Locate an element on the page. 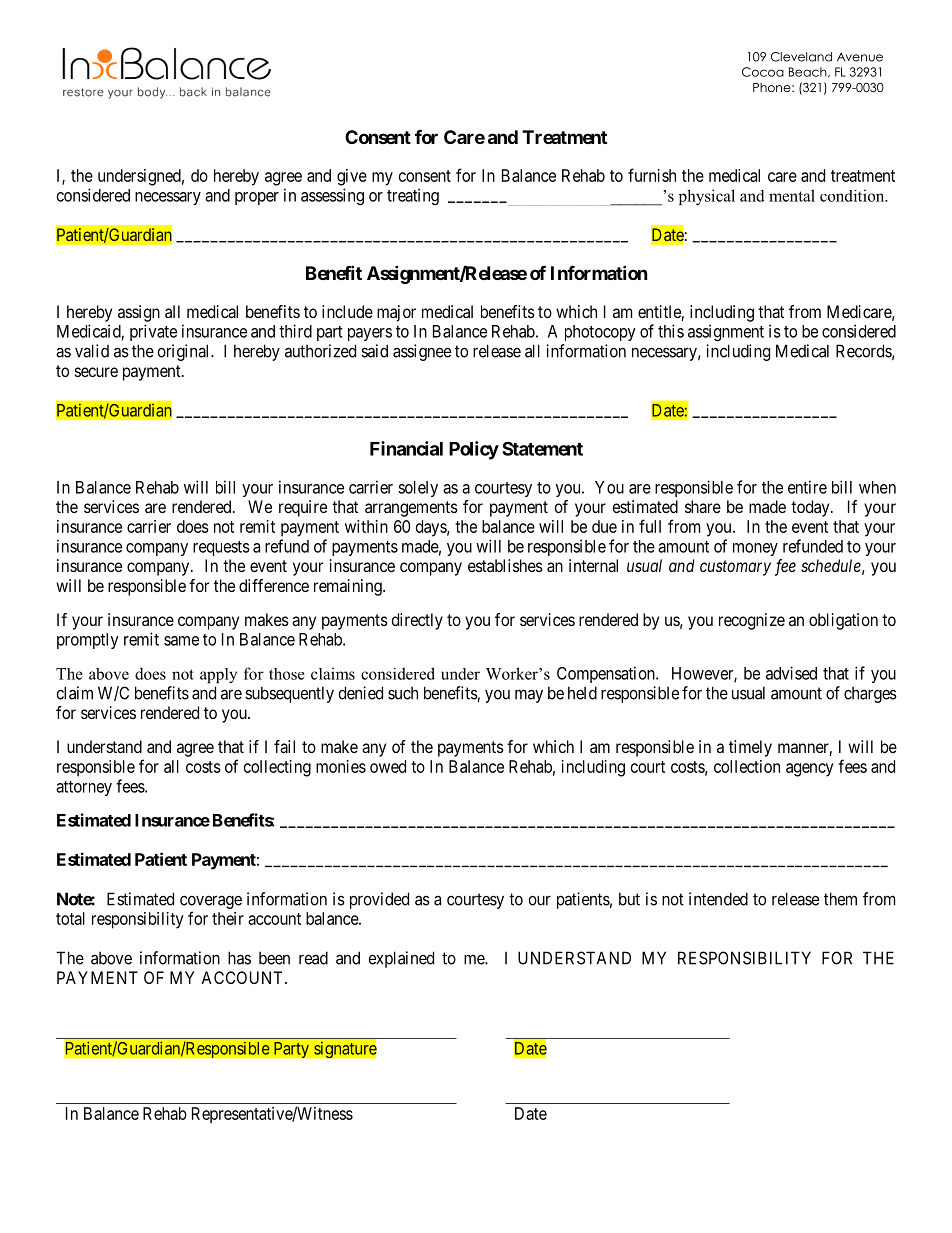 This document has height=1233, width=952. arrangements is located at coordinates (411, 509).
